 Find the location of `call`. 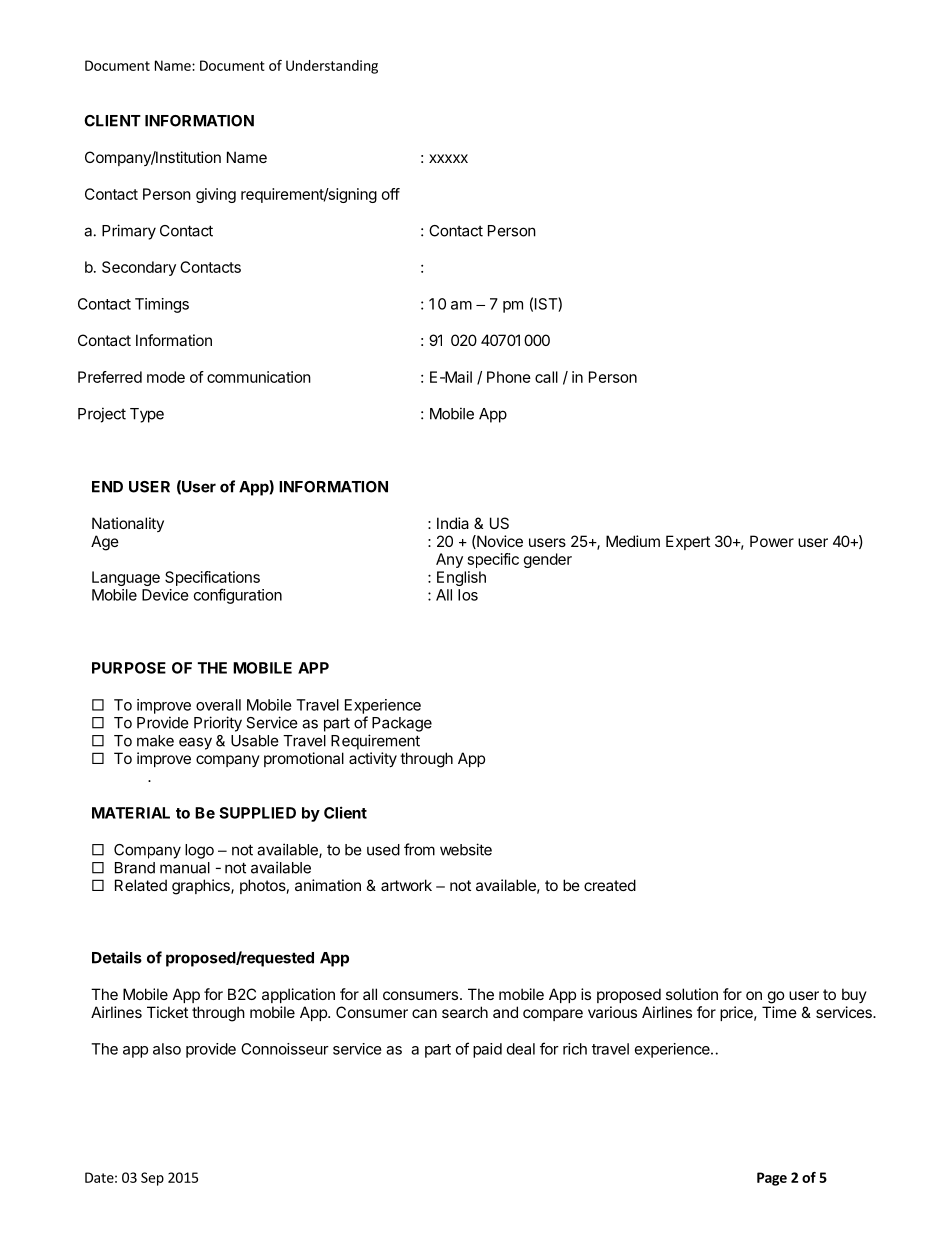

call is located at coordinates (546, 377).
